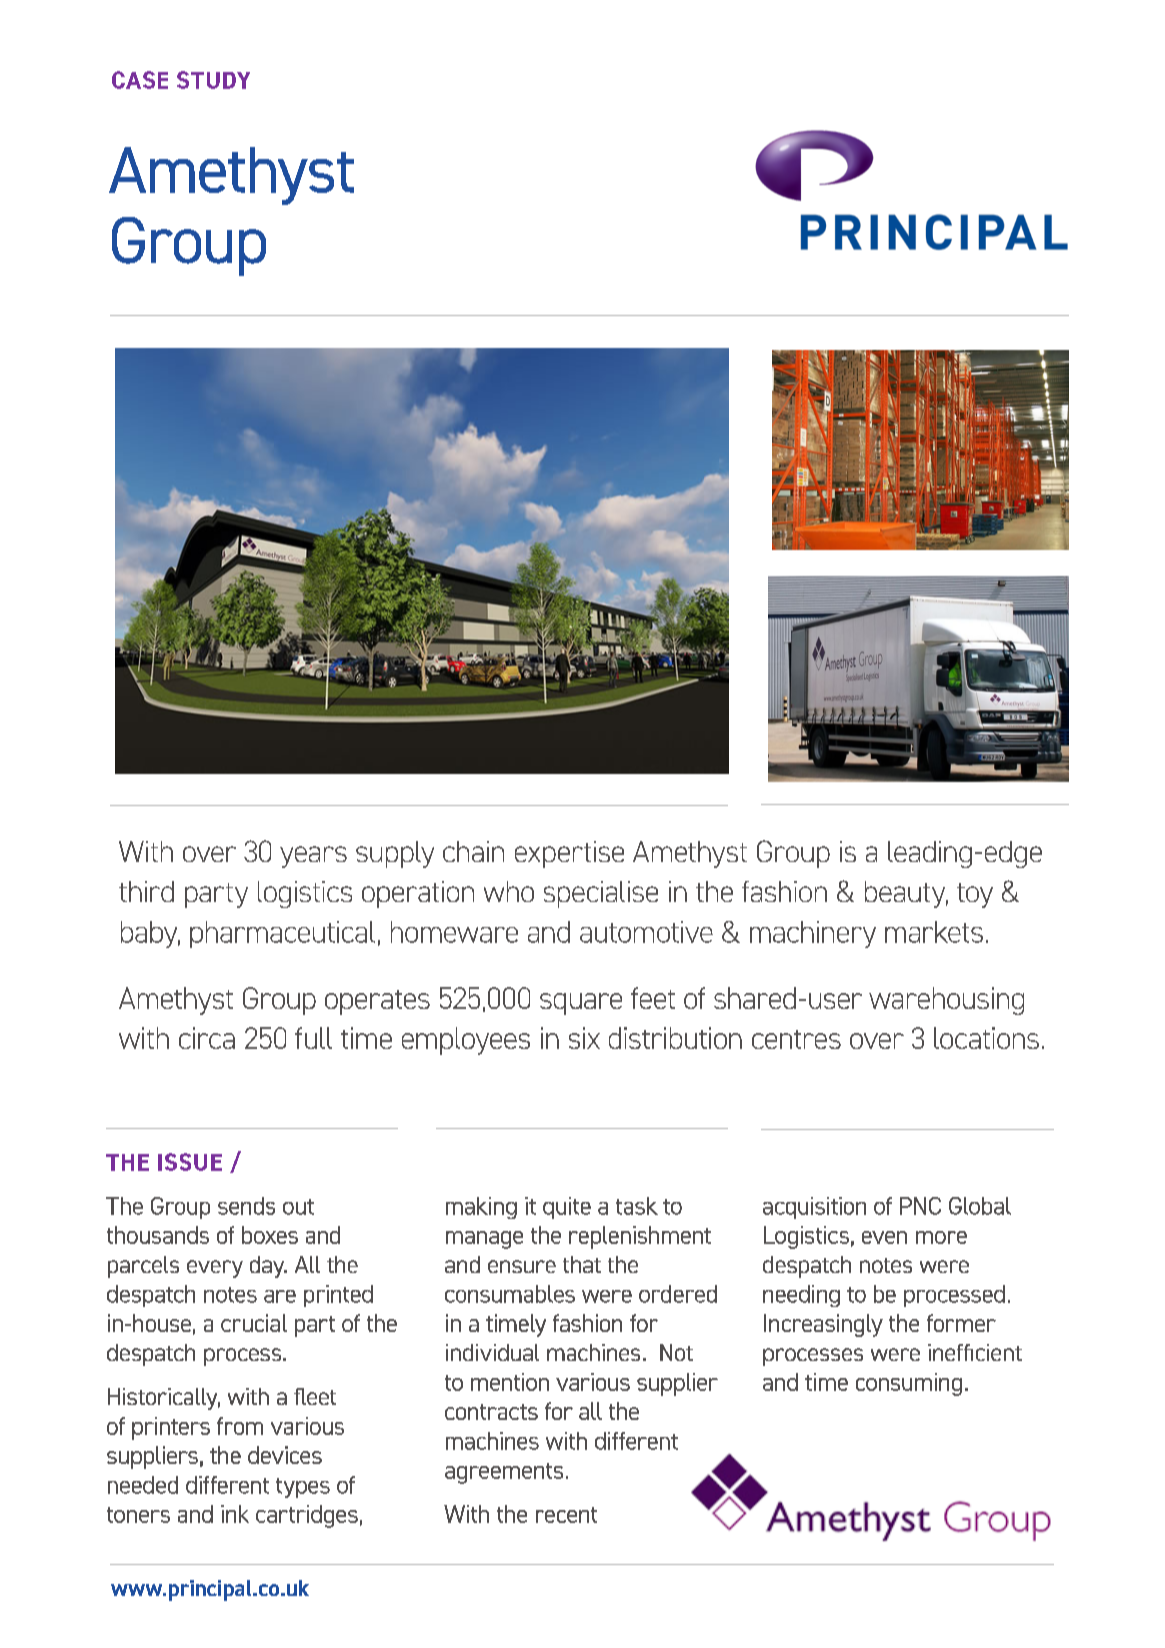  I want to click on expertise, so click(569, 854).
